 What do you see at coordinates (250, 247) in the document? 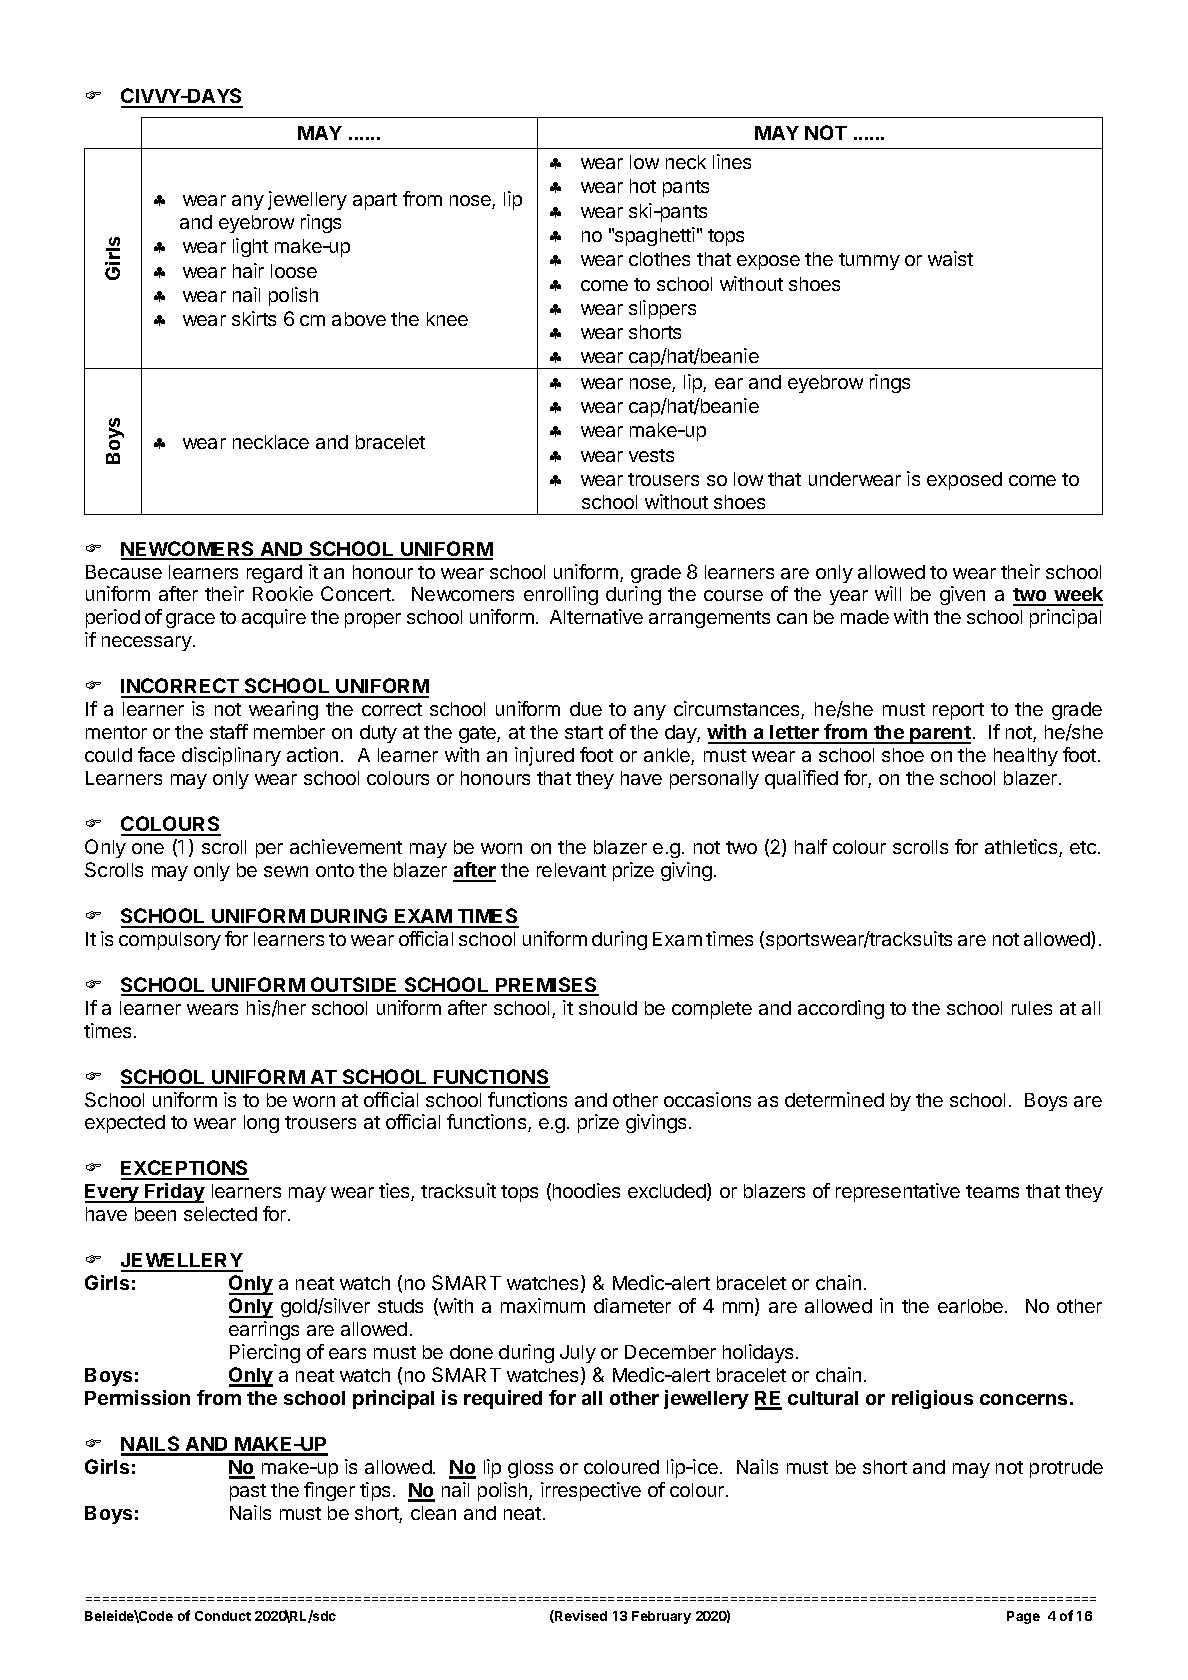
I see `light` at bounding box center [250, 247].
